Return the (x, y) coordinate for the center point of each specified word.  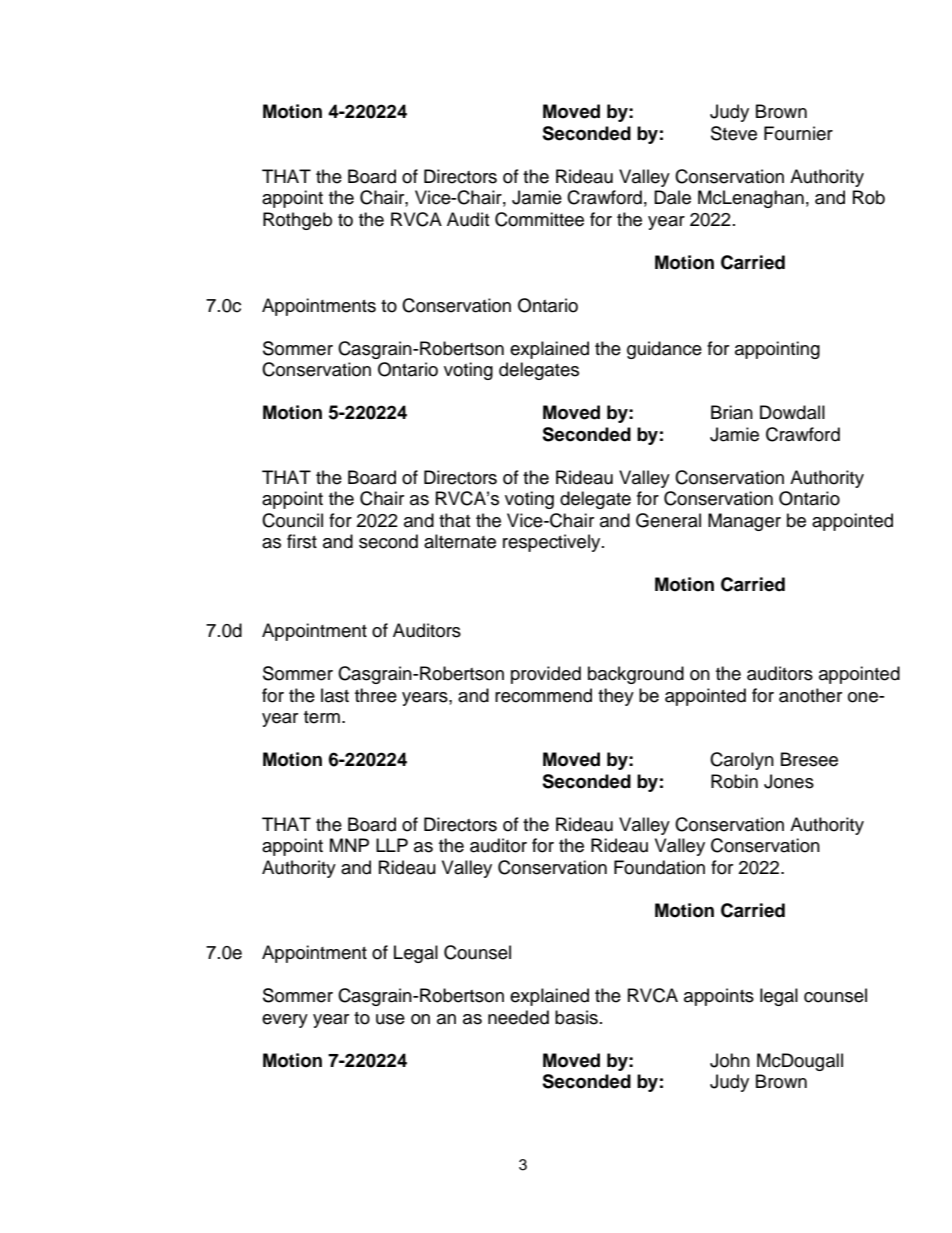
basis (576, 1017)
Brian (732, 412)
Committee (539, 219)
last (335, 695)
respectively (553, 543)
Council (292, 520)
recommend (543, 695)
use (390, 1019)
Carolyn (742, 761)
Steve (734, 133)
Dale (672, 197)
